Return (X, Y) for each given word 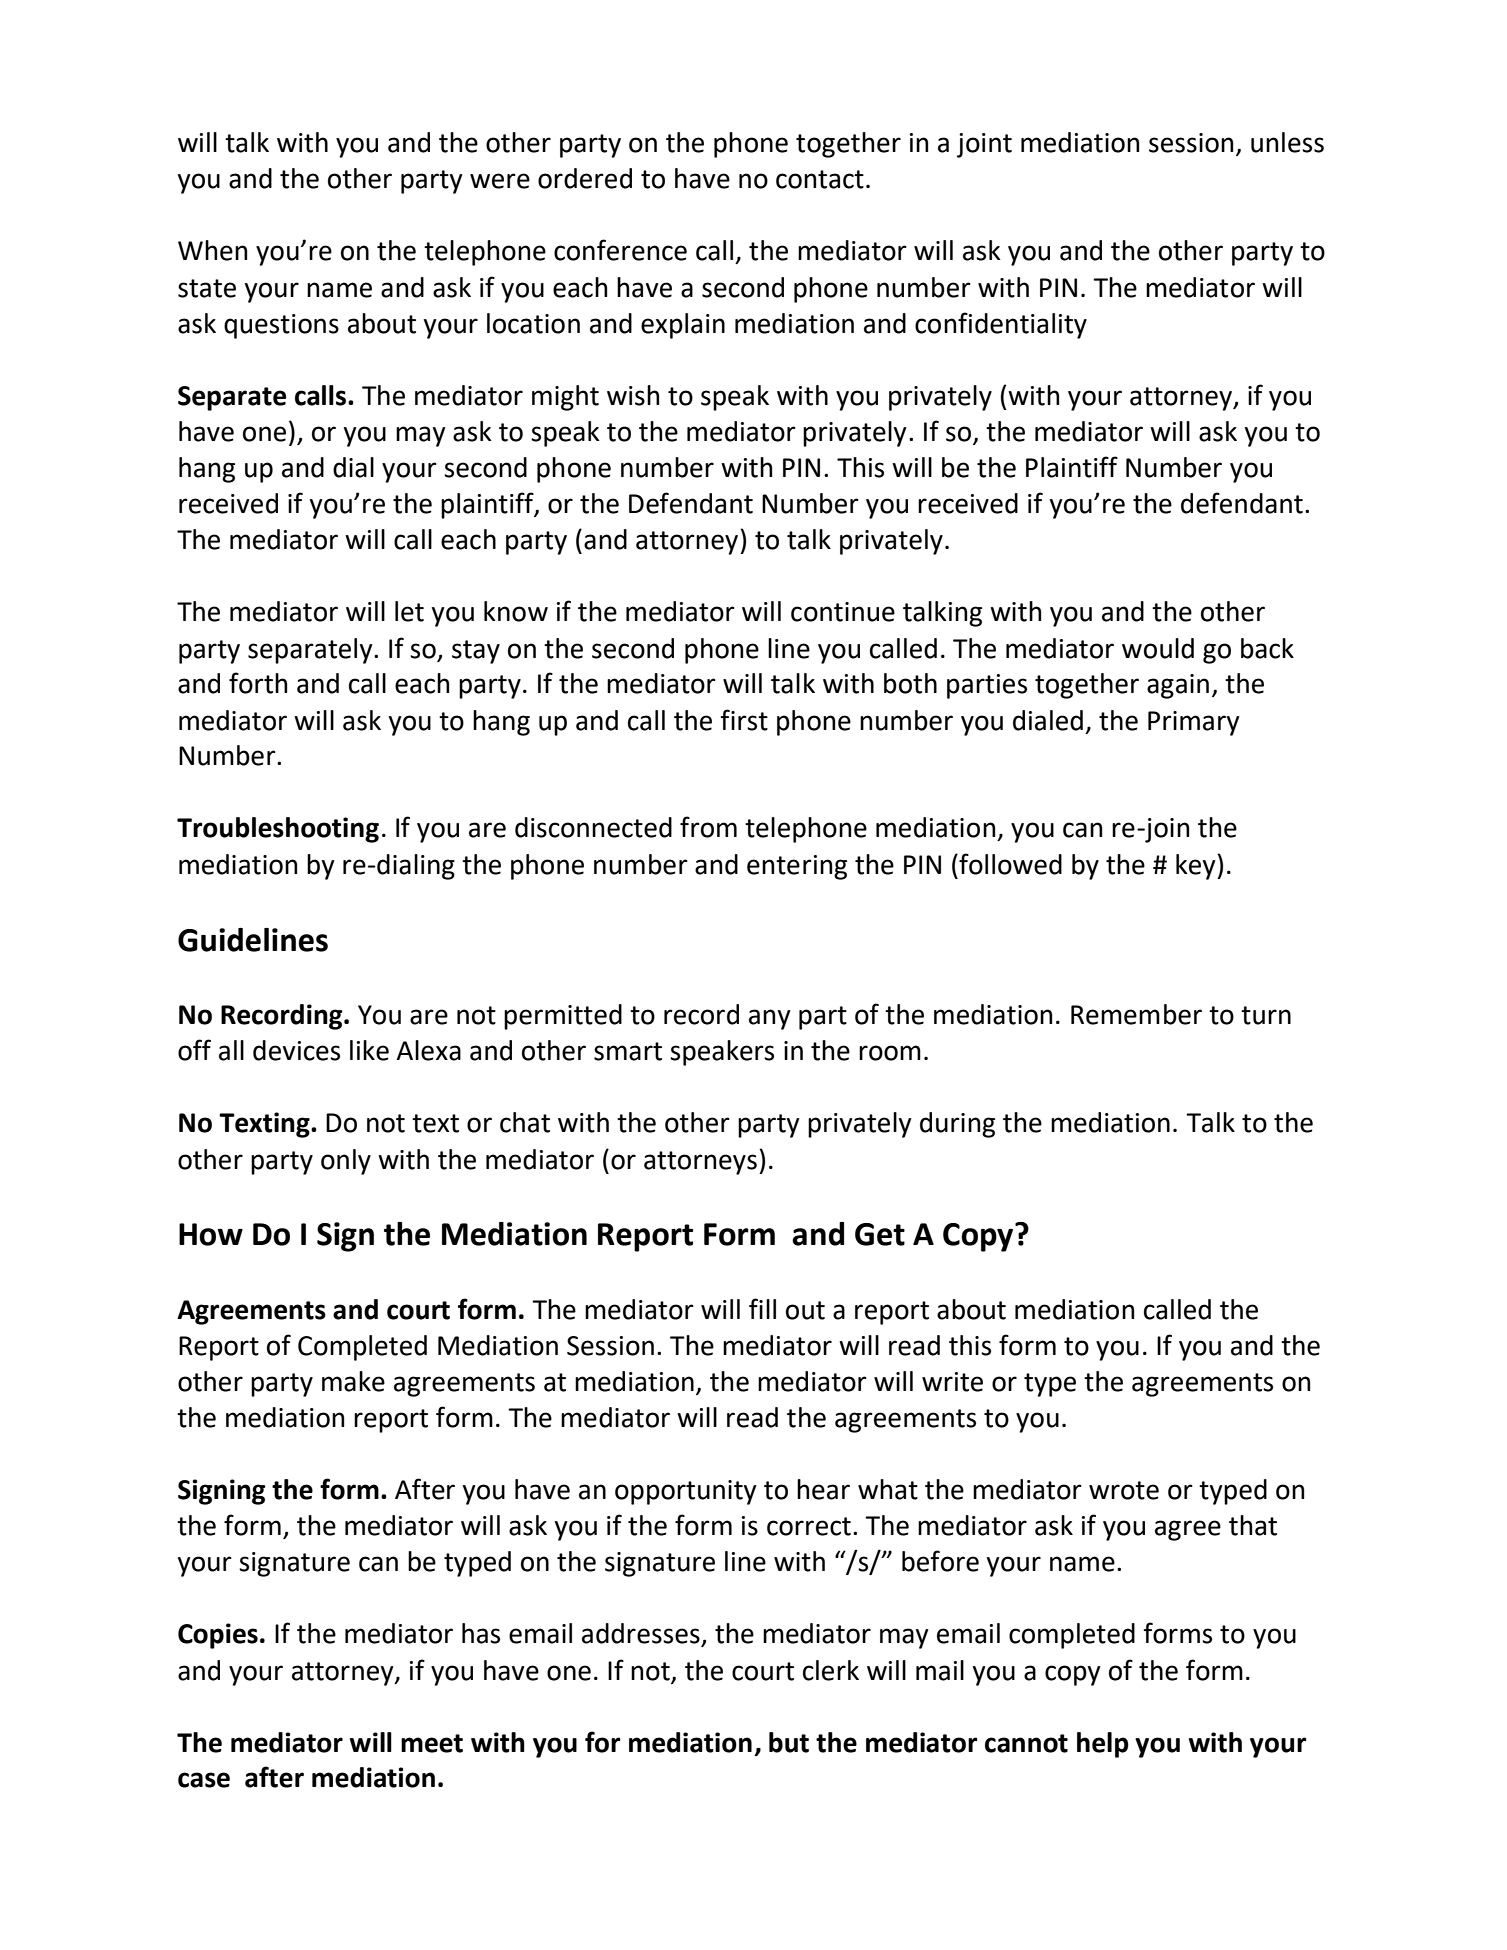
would (1158, 648)
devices (296, 1050)
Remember (1136, 1014)
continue (843, 612)
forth (258, 683)
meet (432, 1743)
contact (820, 179)
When (212, 250)
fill (762, 1308)
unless (1287, 142)
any (770, 1019)
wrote (1124, 1490)
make (353, 1381)
